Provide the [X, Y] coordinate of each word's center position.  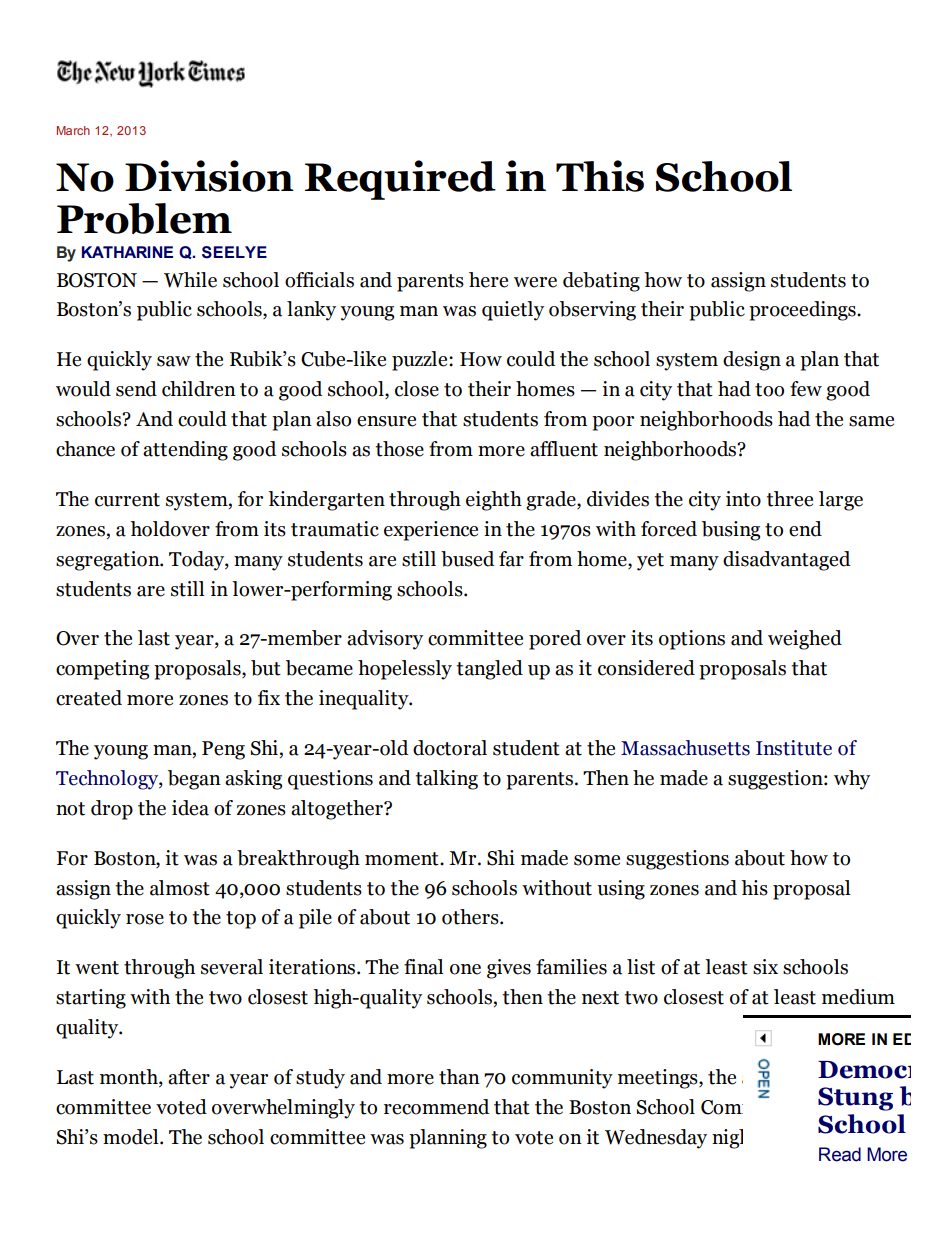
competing [102, 670]
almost [180, 888]
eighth [494, 501]
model [132, 1137]
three [789, 499]
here [488, 280]
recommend [437, 1107]
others [471, 917]
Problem [144, 218]
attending [185, 451]
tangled [489, 670]
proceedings [803, 311]
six [765, 967]
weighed [805, 640]
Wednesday [656, 1139]
